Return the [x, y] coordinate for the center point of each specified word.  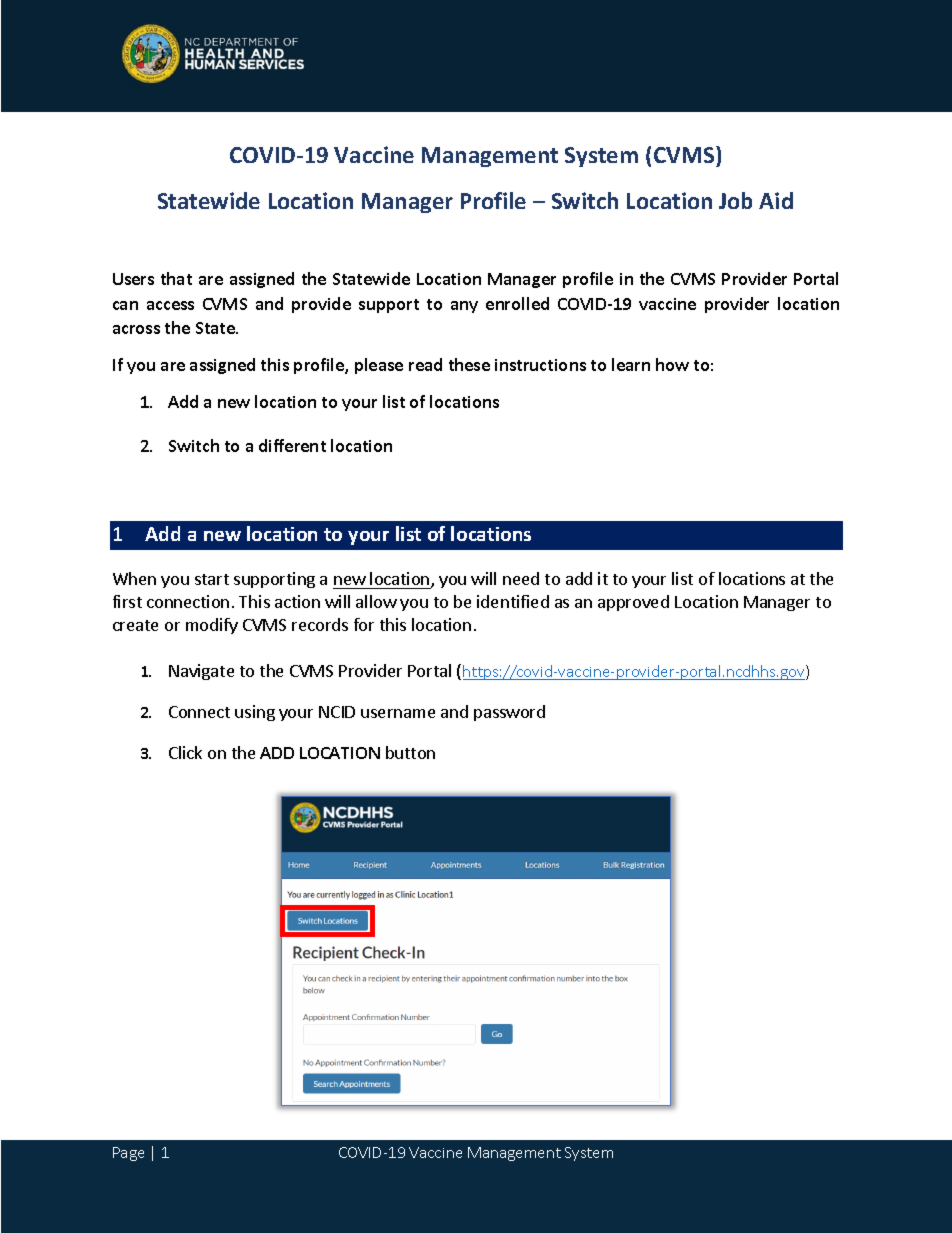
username [398, 713]
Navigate [201, 672]
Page [128, 1154]
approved [633, 603]
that [176, 278]
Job [735, 200]
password [509, 713]
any [464, 307]
